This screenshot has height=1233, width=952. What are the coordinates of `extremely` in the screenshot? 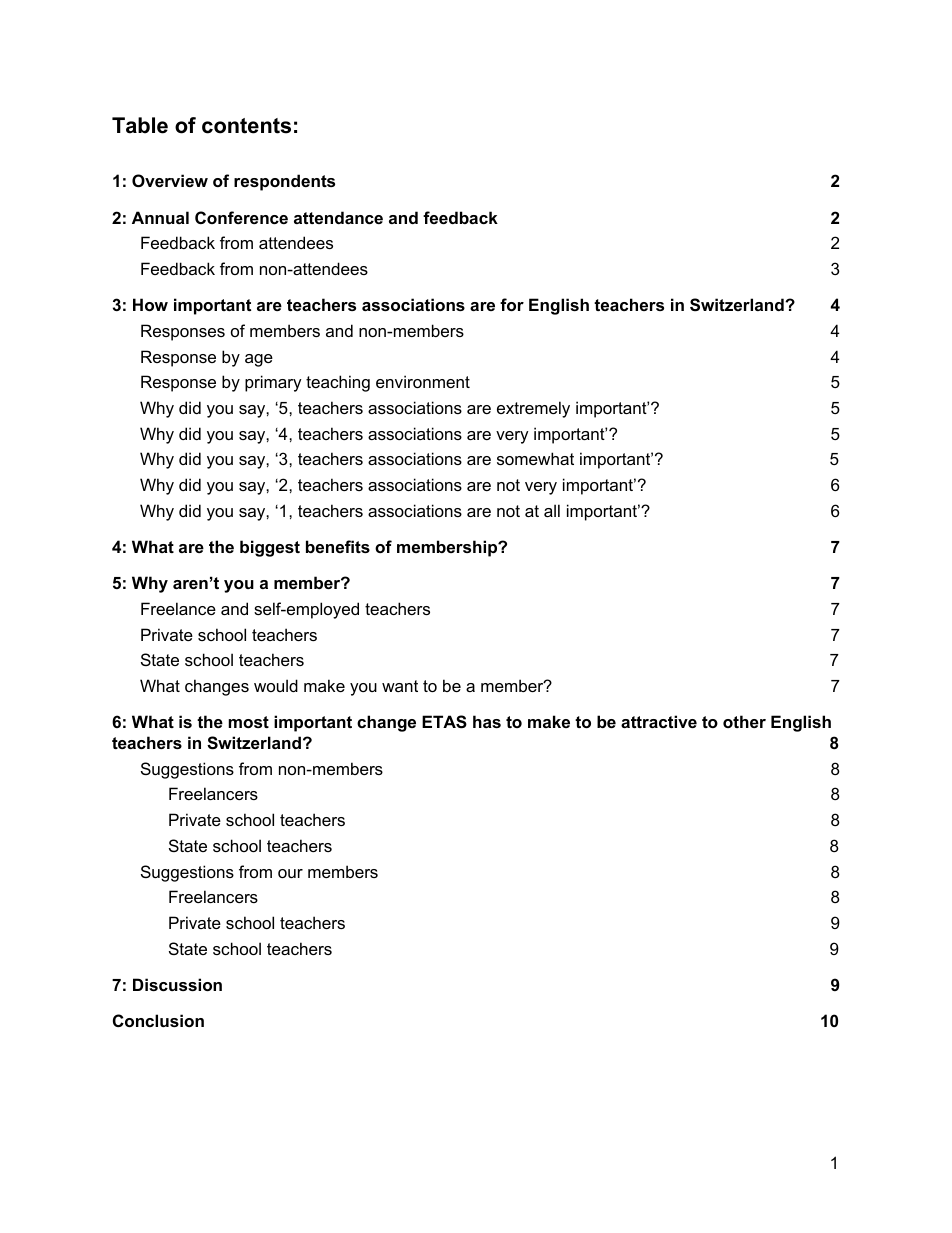 It's located at (533, 409).
